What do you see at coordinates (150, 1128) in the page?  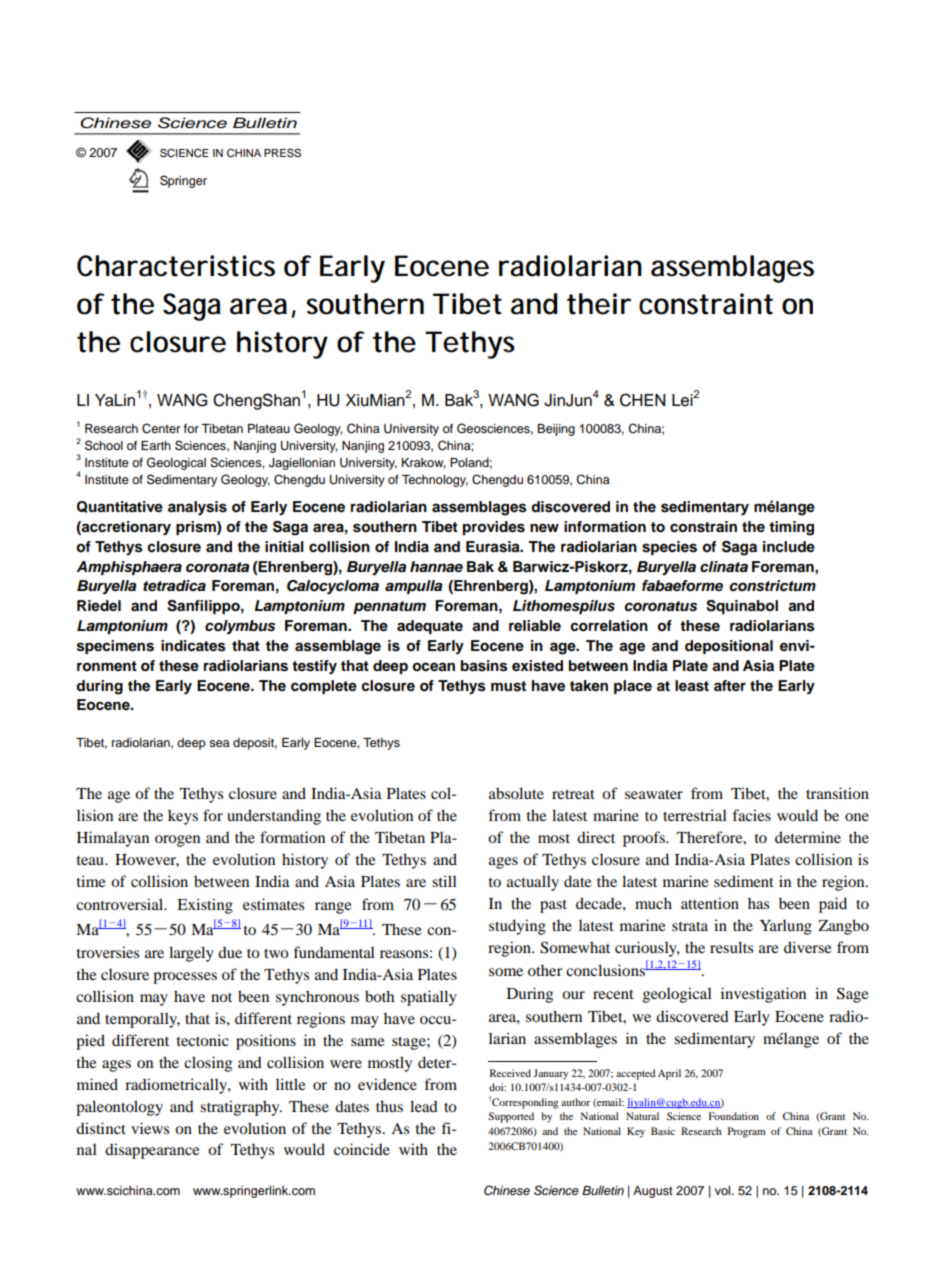 I see `views` at bounding box center [150, 1128].
